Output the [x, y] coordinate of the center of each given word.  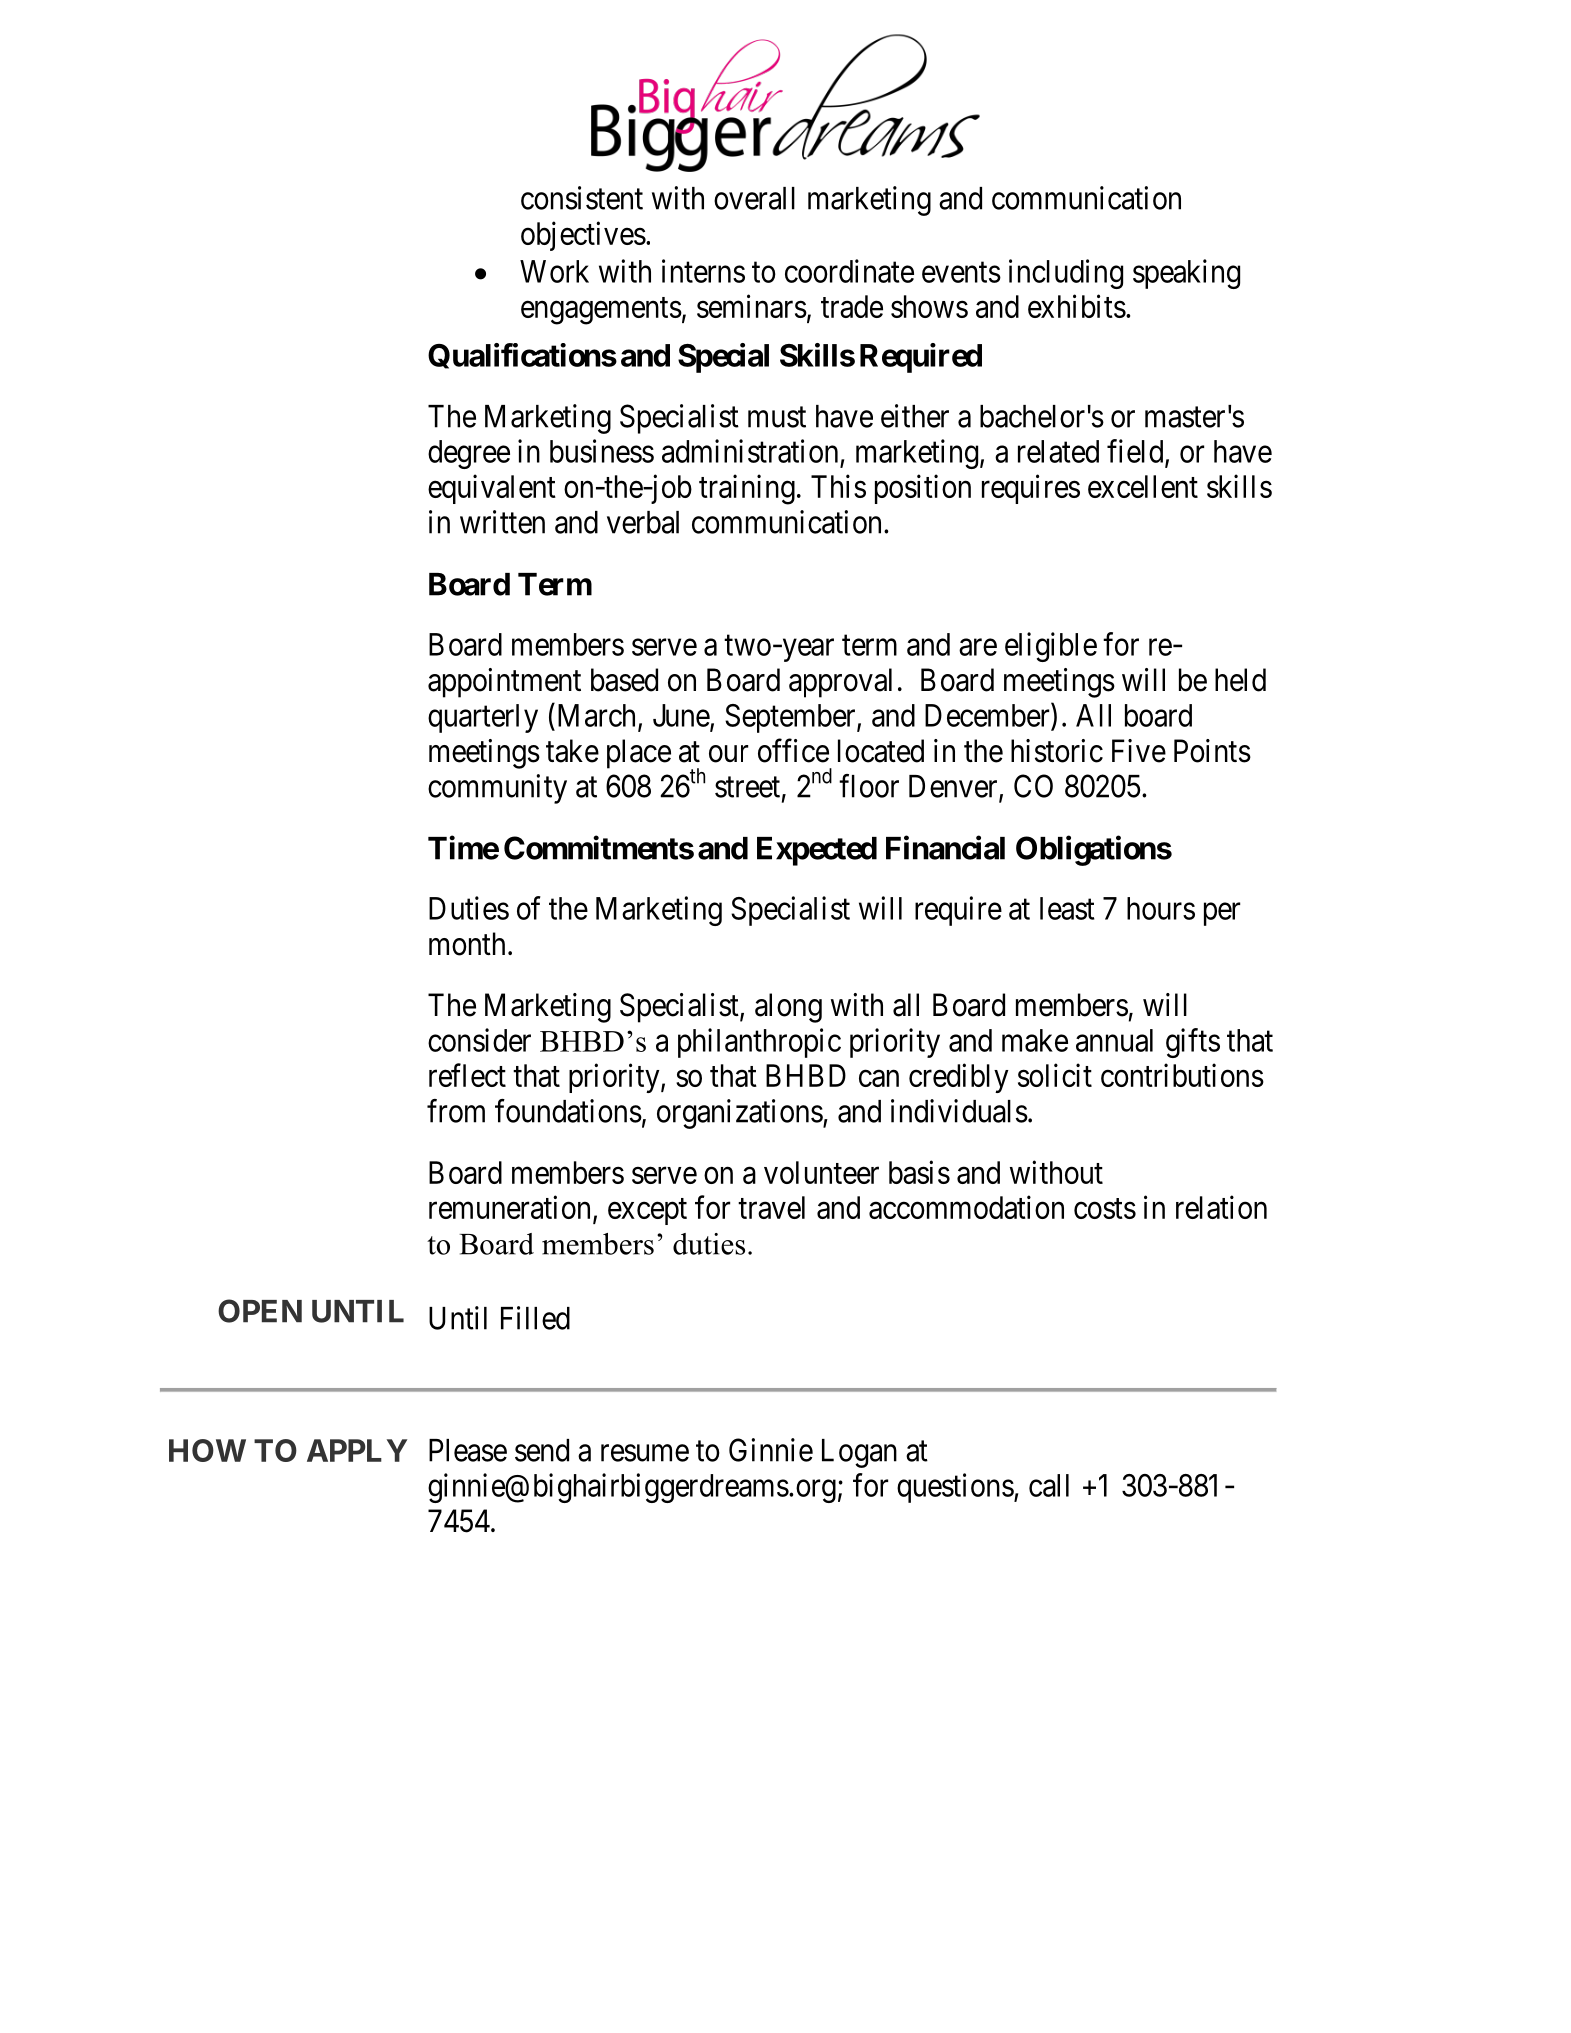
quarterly [483, 718]
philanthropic [759, 1043]
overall [754, 198]
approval [840, 683]
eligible [1051, 647]
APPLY [357, 1450]
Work [554, 271]
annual [1114, 1040]
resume [645, 1453]
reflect [467, 1075]
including [1066, 274]
